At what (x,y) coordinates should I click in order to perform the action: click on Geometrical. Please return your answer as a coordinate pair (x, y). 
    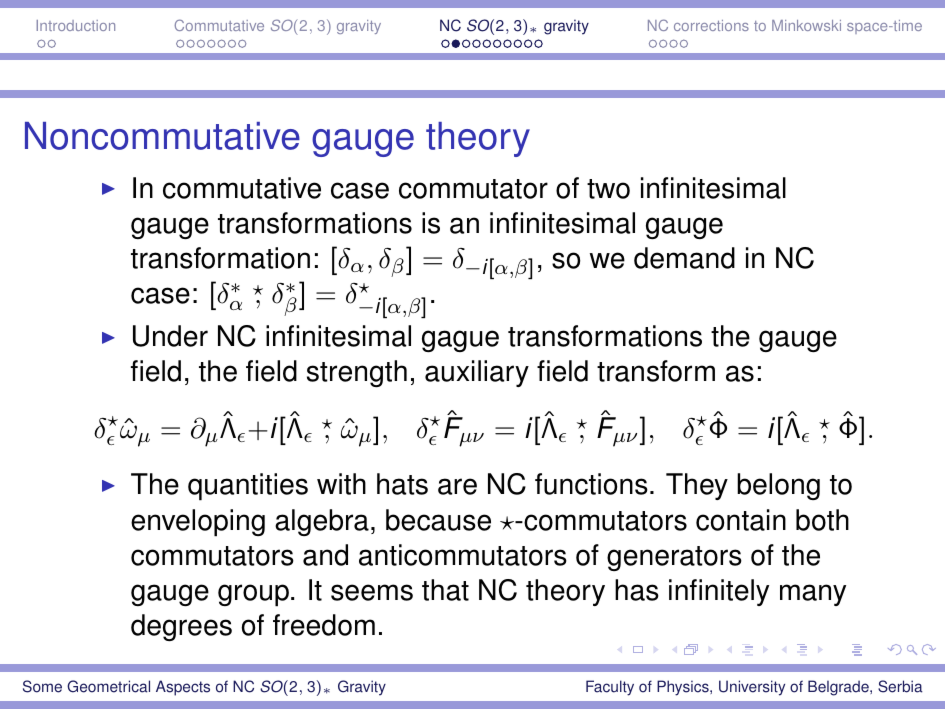
    Looking at the image, I should click on (108, 686).
